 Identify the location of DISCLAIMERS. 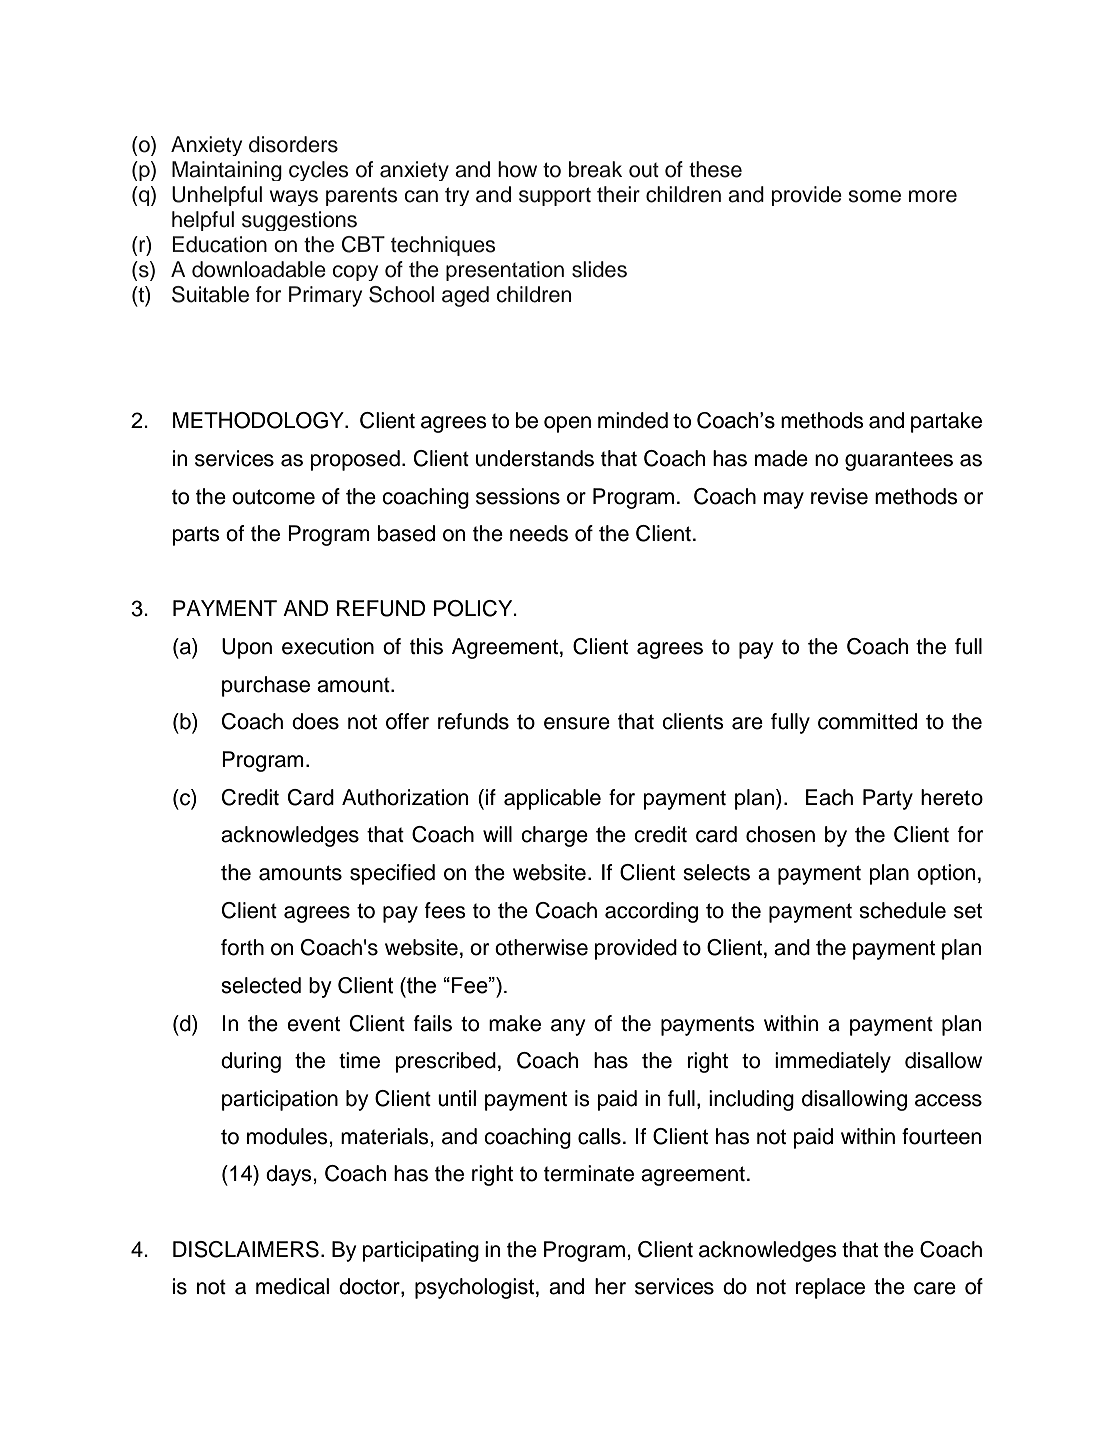
(246, 1249).
